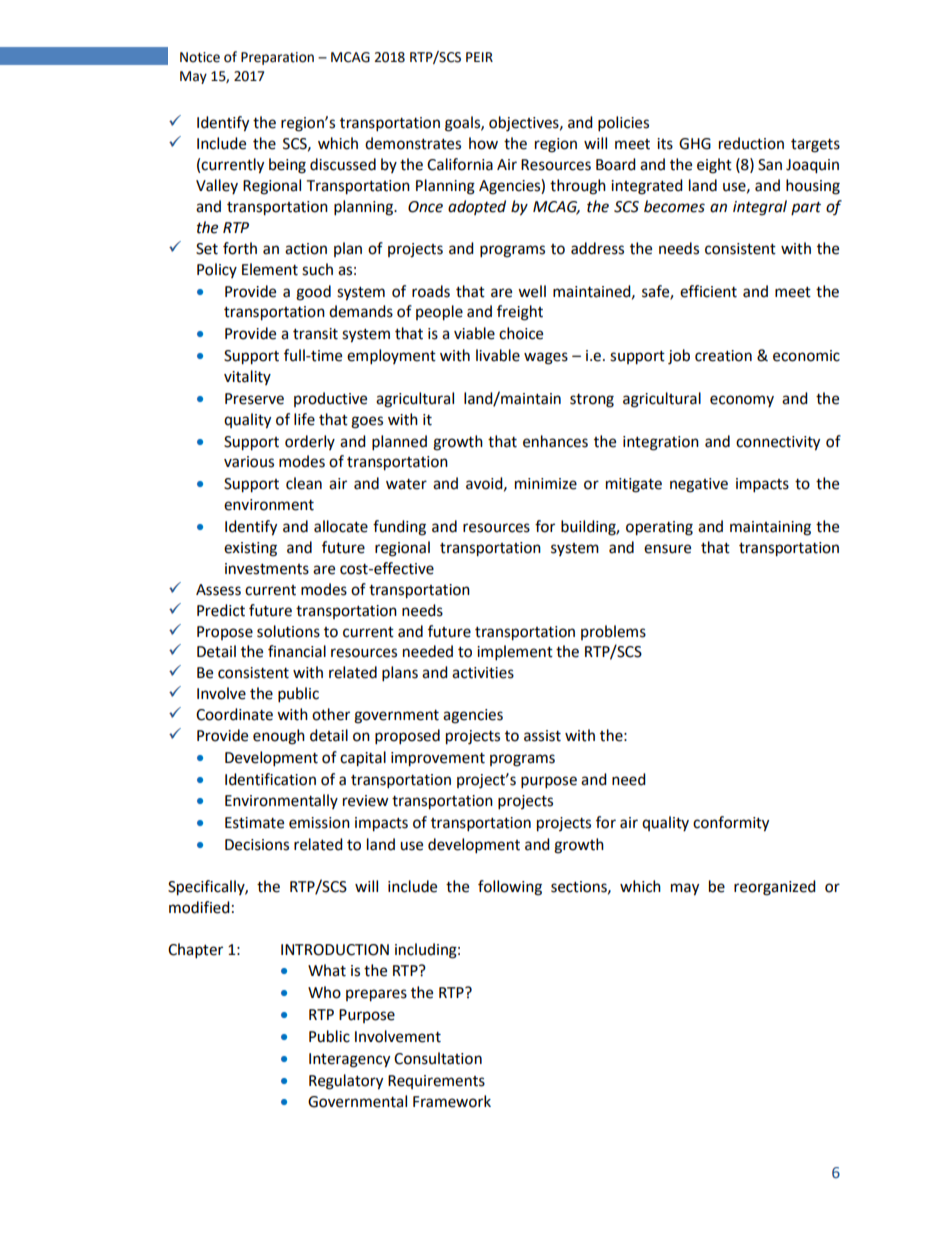  I want to click on investments, so click(267, 569).
